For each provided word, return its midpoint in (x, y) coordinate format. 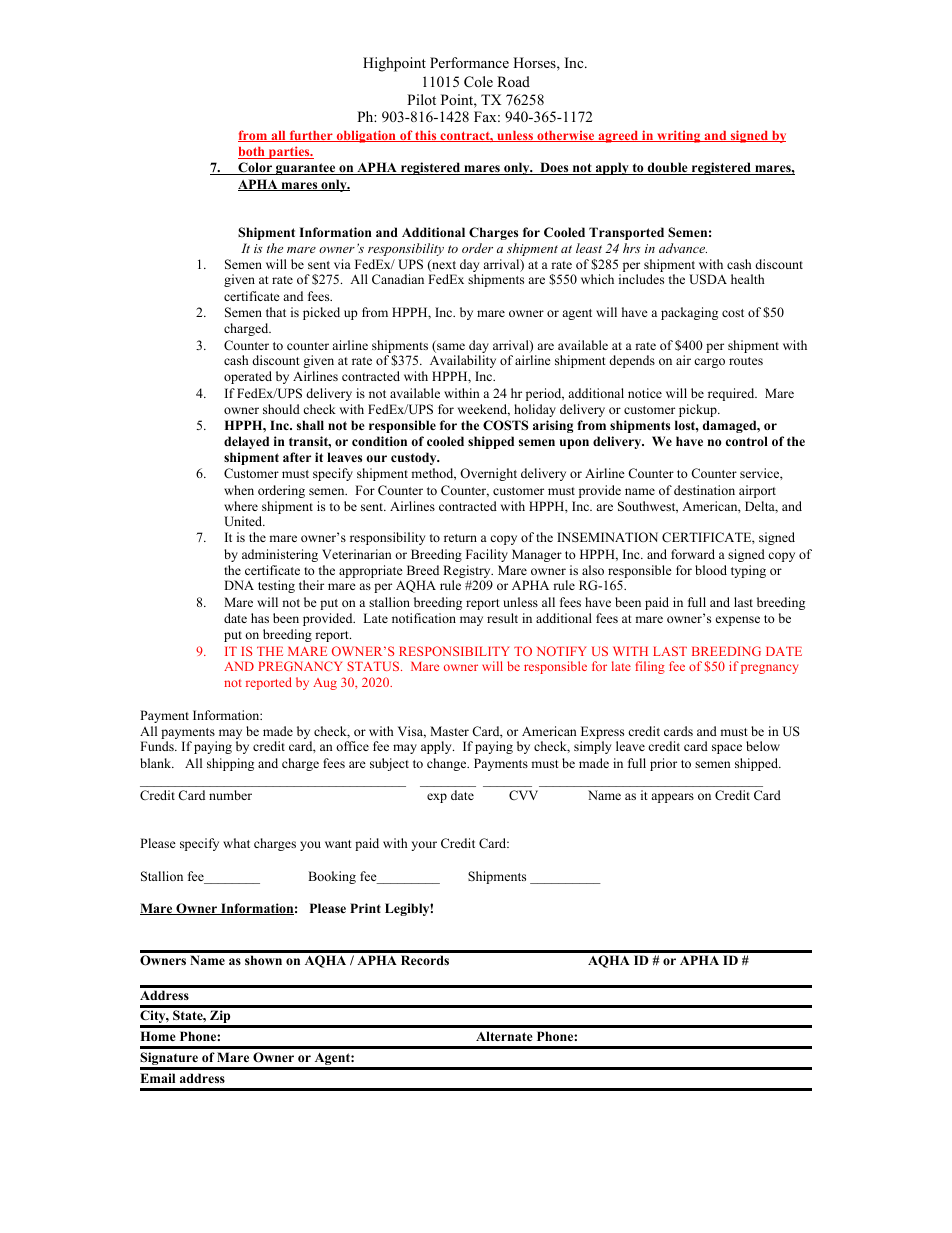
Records (425, 960)
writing (679, 136)
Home (158, 1036)
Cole (478, 82)
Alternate (504, 1036)
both (252, 153)
